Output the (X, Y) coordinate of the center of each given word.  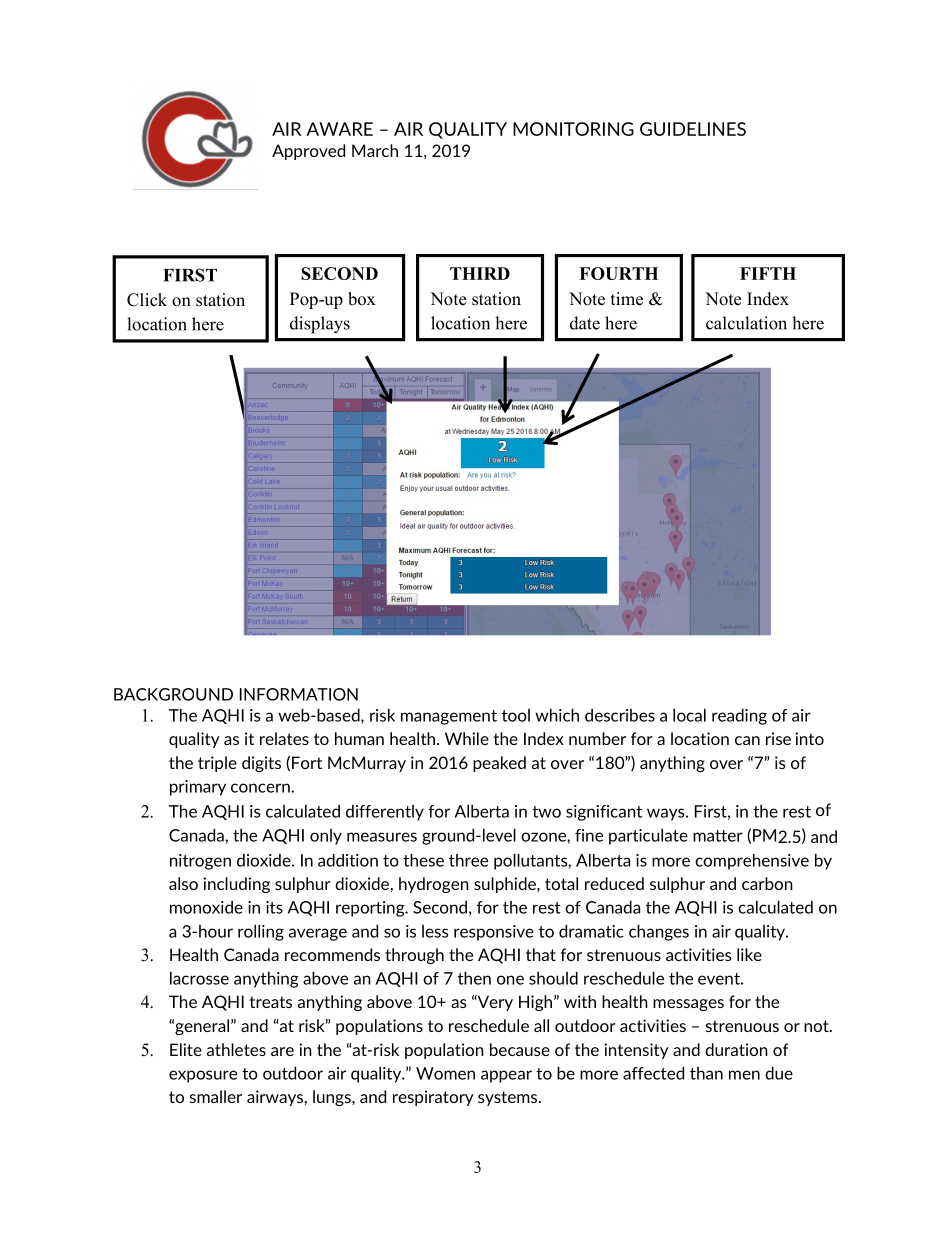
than (706, 1073)
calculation (746, 323)
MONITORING (573, 129)
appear (506, 1076)
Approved (308, 152)
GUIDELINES (693, 129)
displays (320, 325)
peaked (499, 764)
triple (217, 764)
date (585, 323)
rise (778, 738)
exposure (203, 1076)
